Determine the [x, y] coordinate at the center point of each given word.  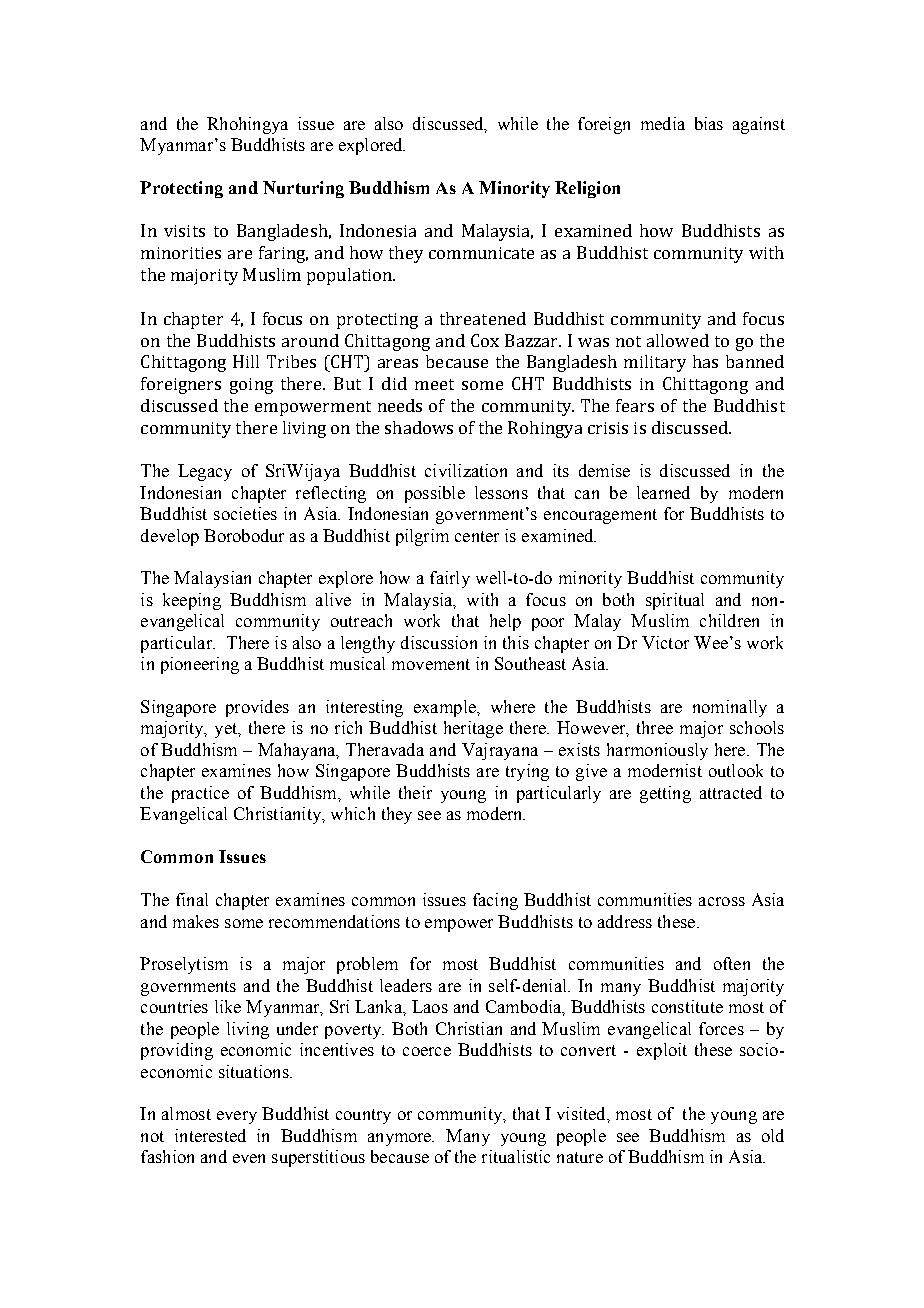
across [722, 901]
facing [495, 901]
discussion [439, 642]
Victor [665, 642]
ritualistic [516, 1156]
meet [434, 384]
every [237, 1117]
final [192, 899]
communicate [481, 253]
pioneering [200, 665]
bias [709, 123]
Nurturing [303, 189]
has [705, 361]
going [251, 386]
